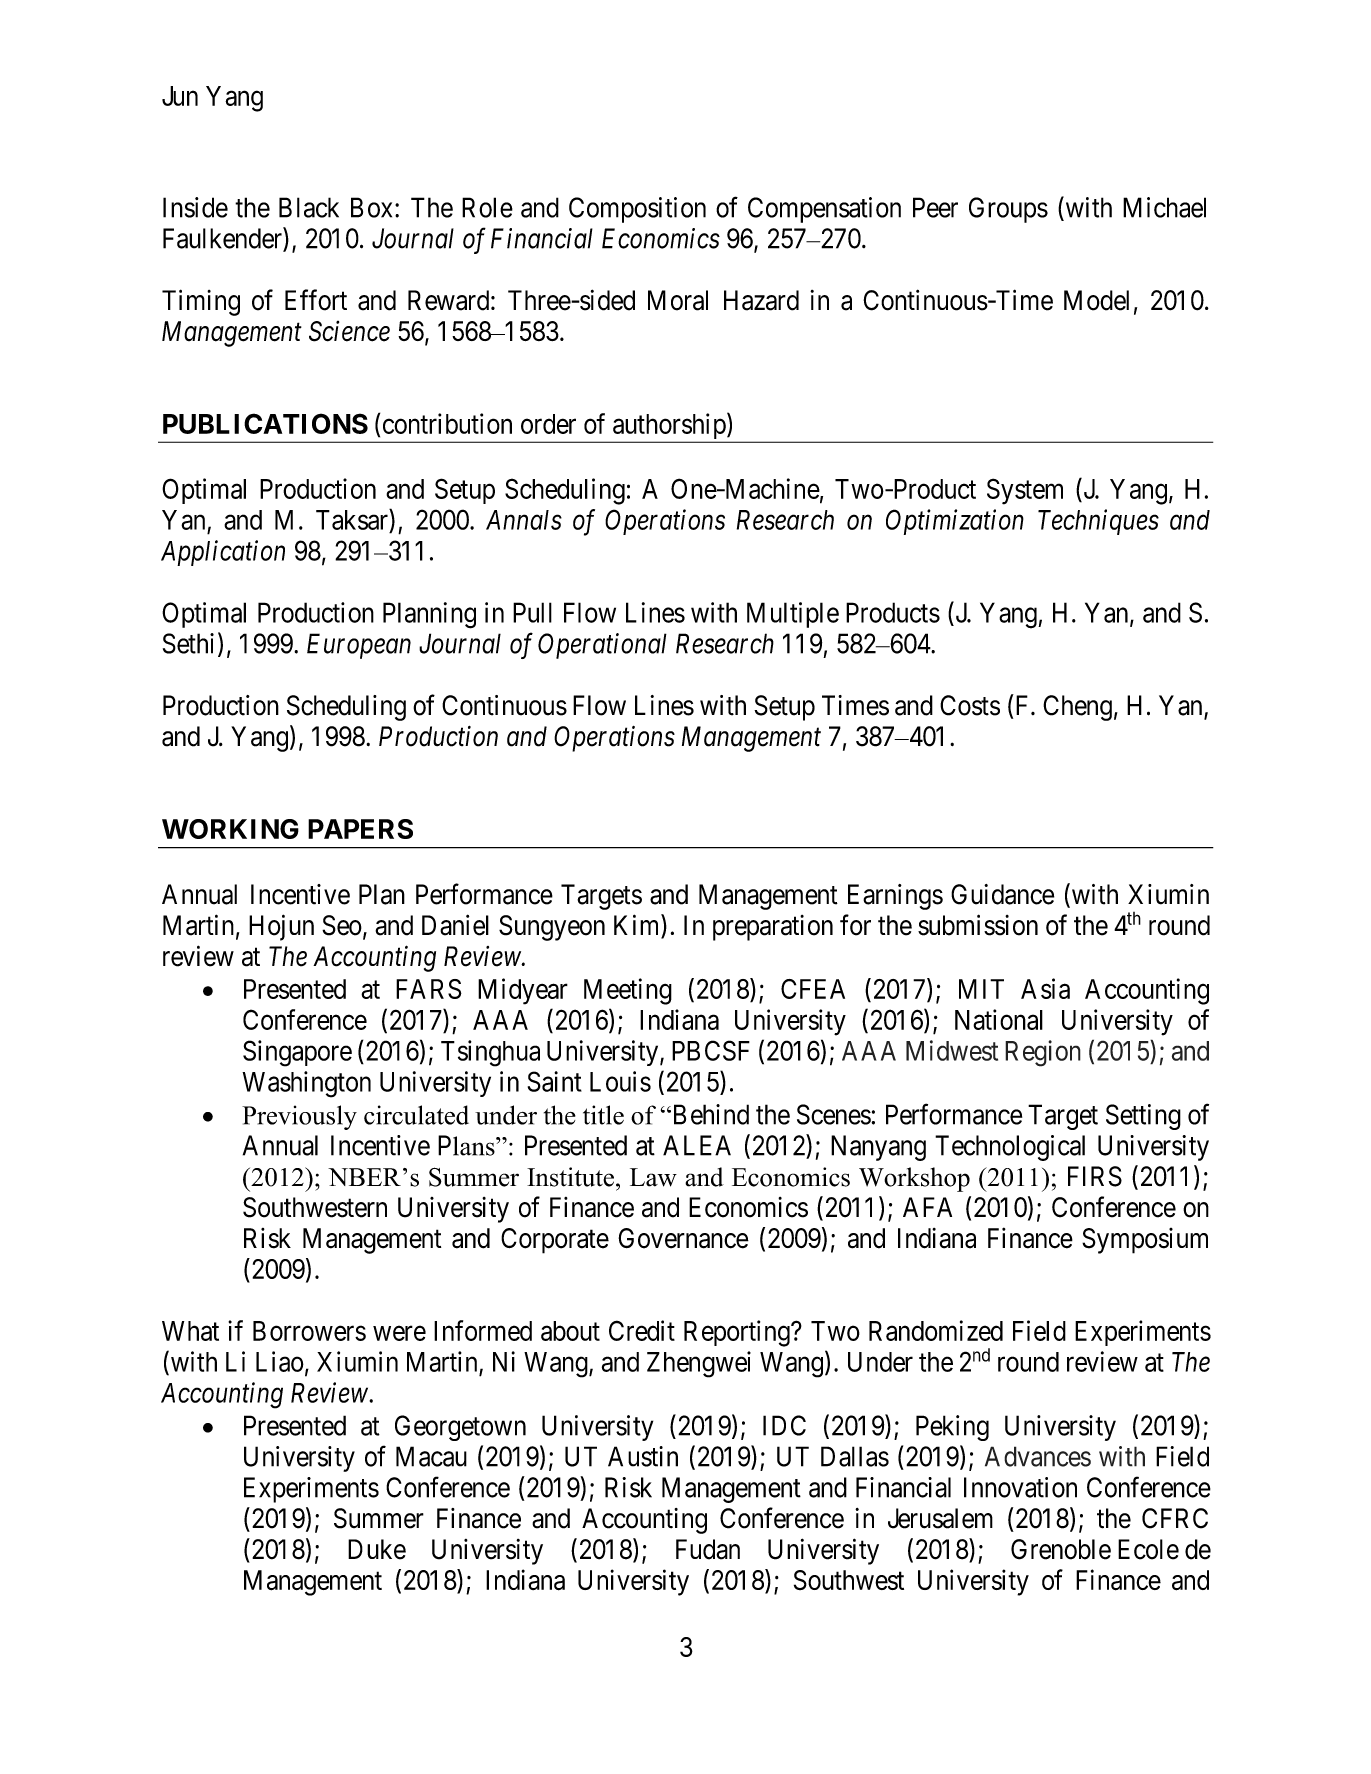 Image resolution: width=1371 pixels, height=1774 pixels. I want to click on Groups, so click(1008, 210).
